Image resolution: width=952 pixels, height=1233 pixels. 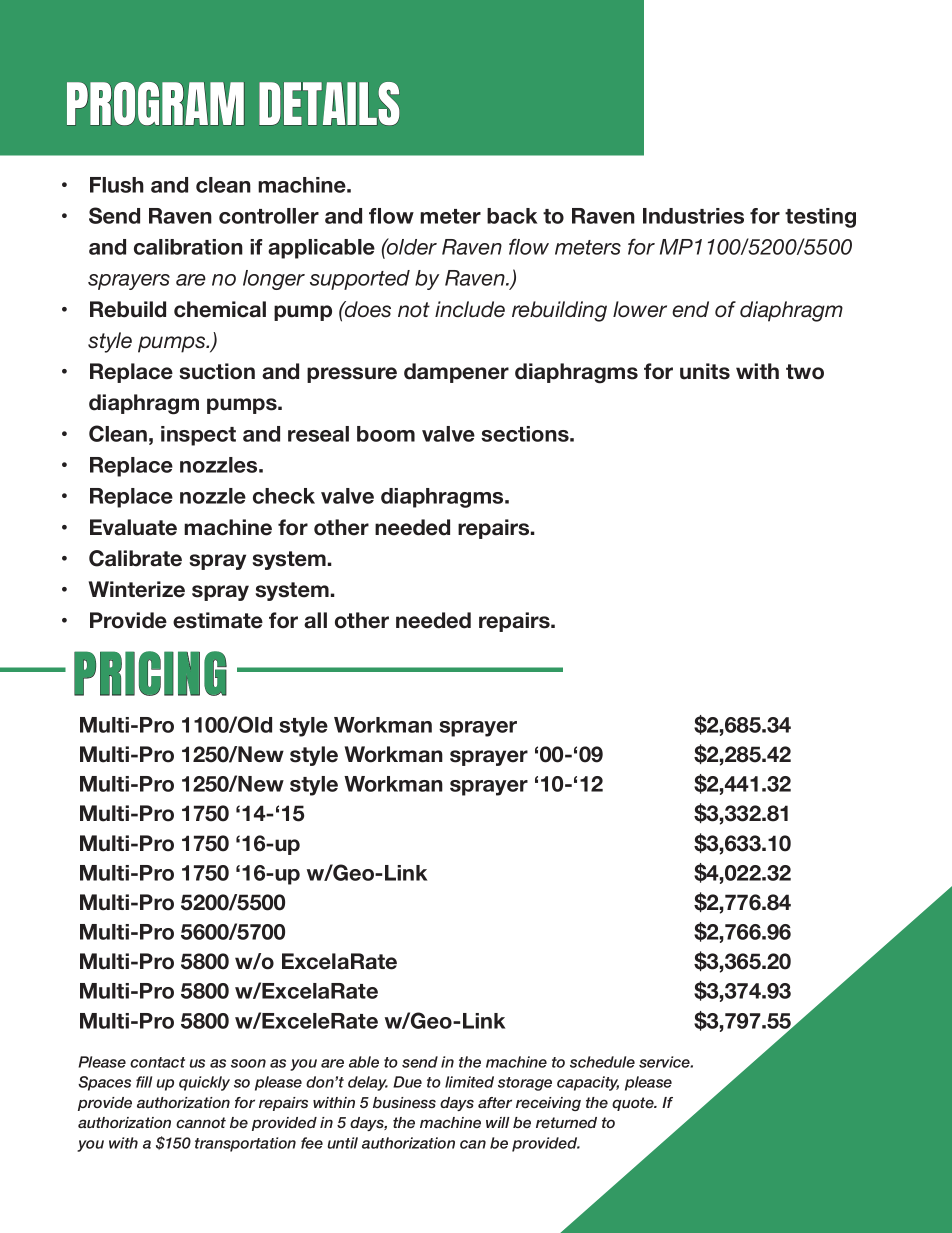 I want to click on contact, so click(x=157, y=1062).
